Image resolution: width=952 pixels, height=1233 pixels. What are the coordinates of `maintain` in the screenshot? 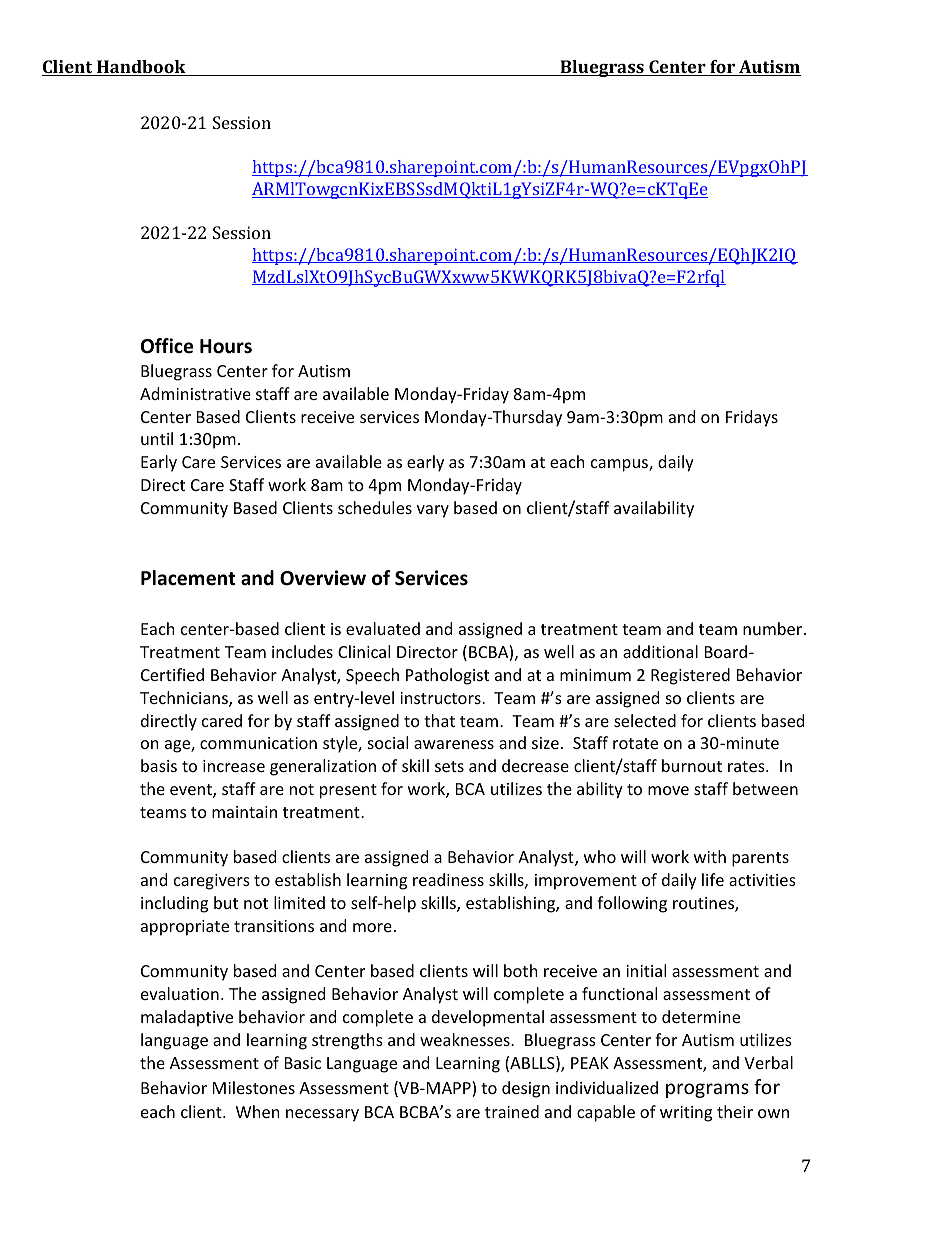 It's located at (244, 812).
